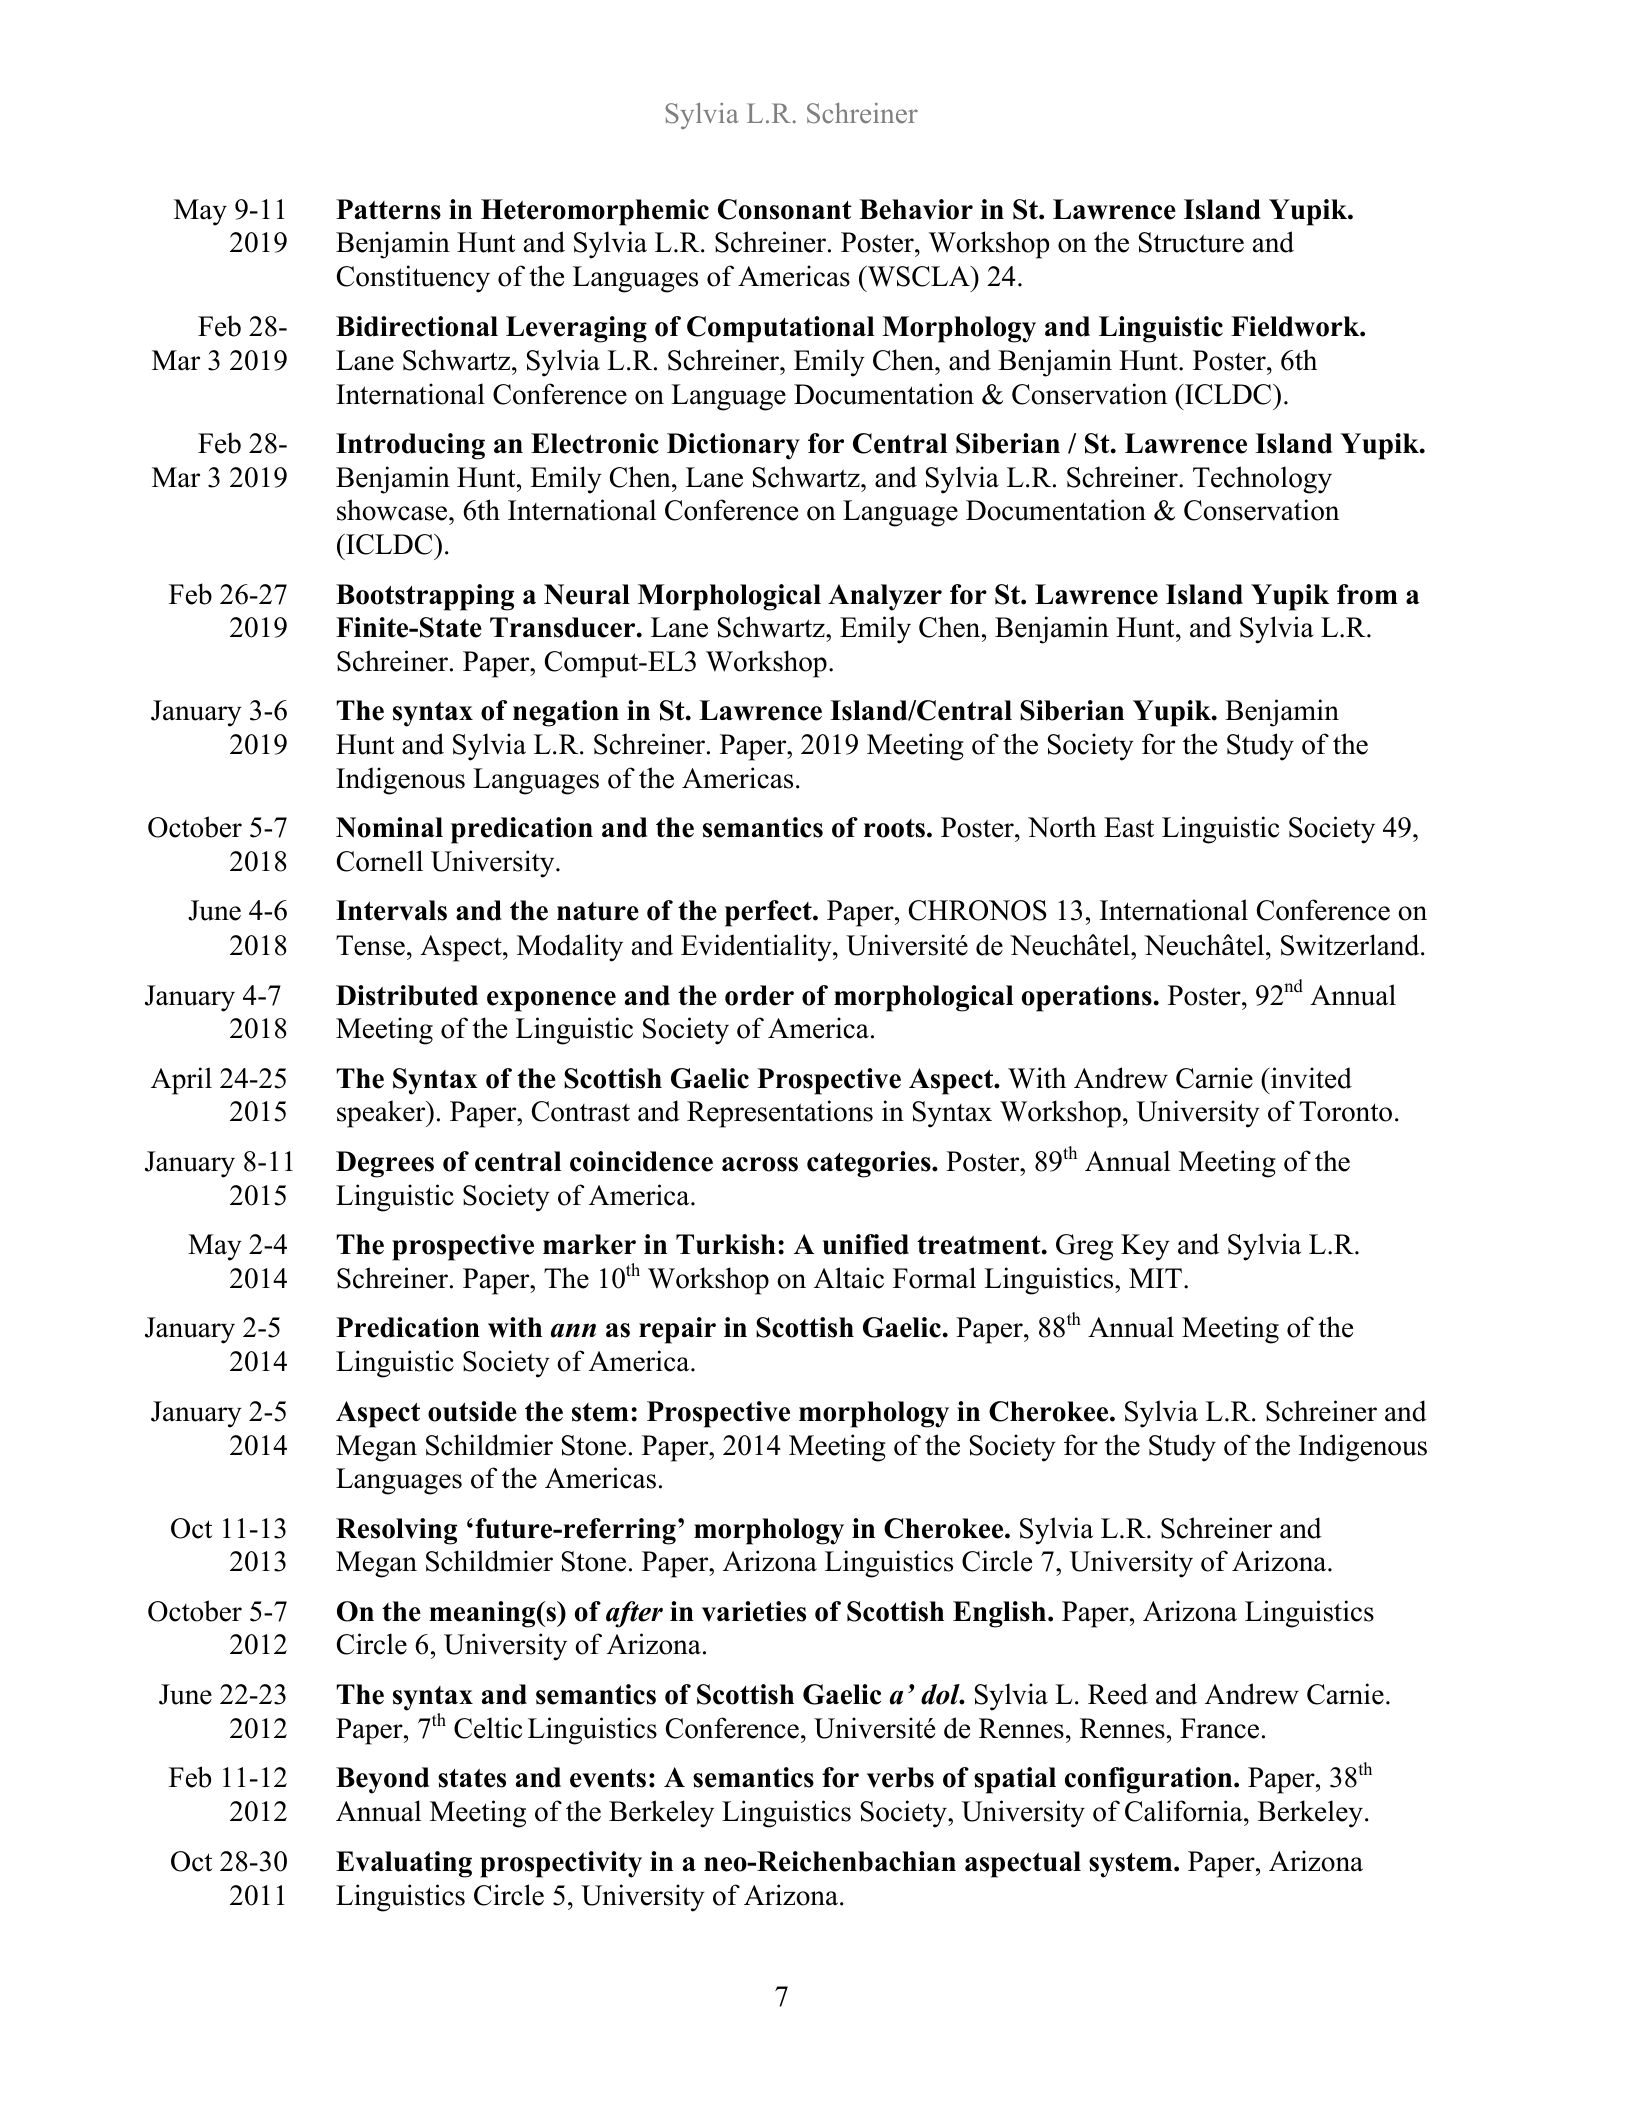 This image has height=2107, width=1628. Describe the element at coordinates (1155, 1278) in the image. I see `MIT` at that location.
